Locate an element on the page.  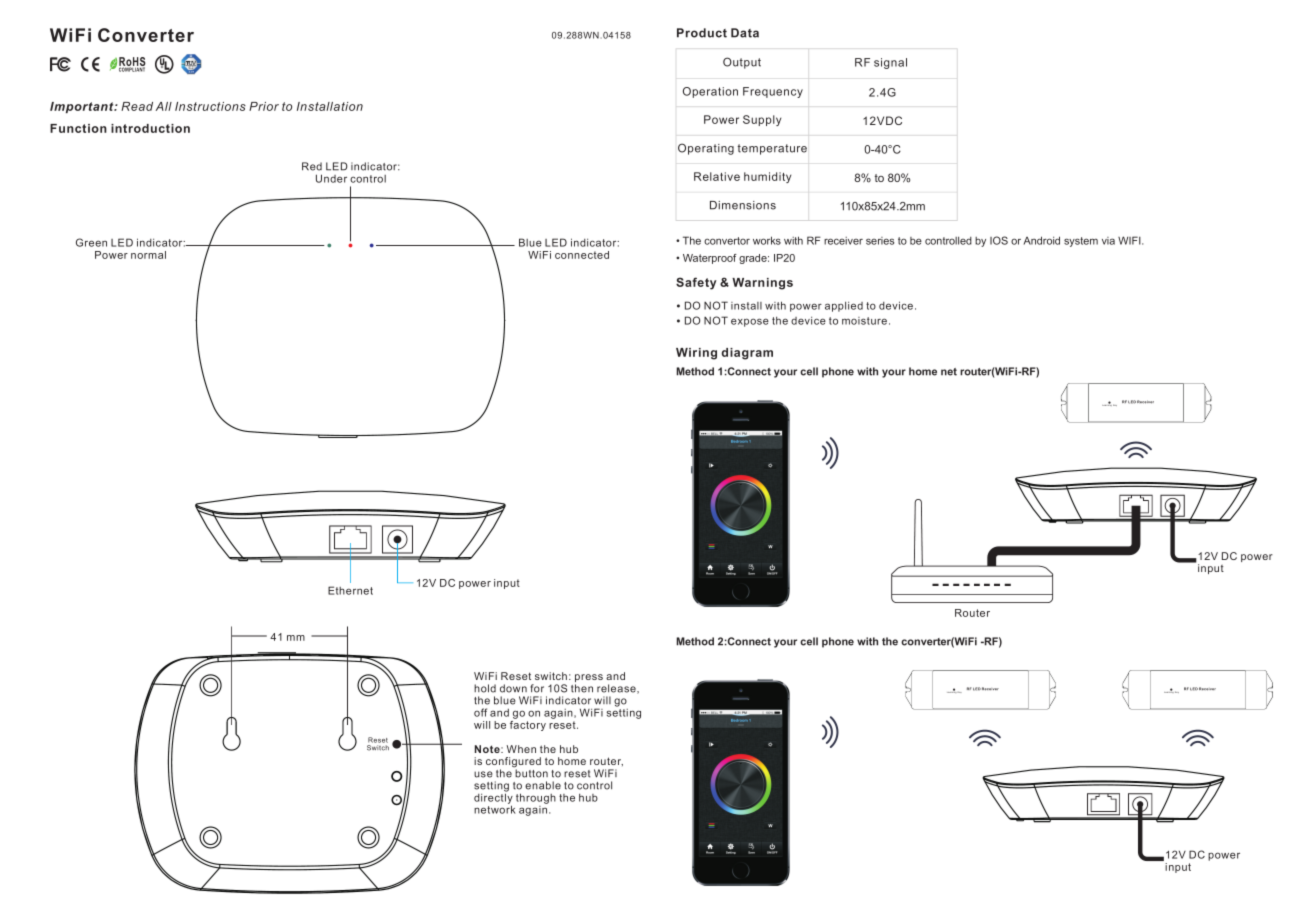
Product is located at coordinates (702, 33).
